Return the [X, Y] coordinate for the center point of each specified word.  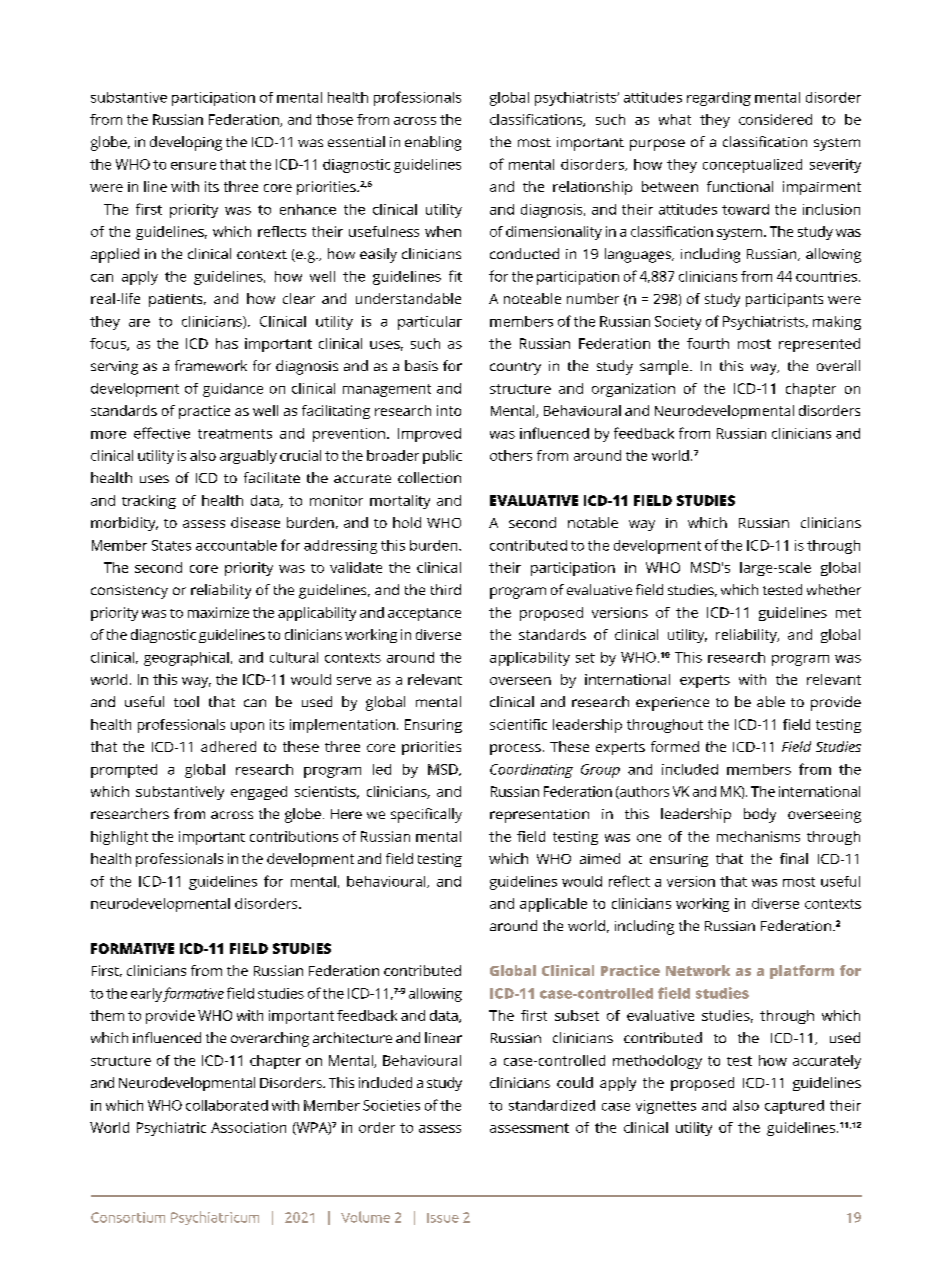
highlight [119, 838]
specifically [426, 815]
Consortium [128, 1217]
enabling [433, 143]
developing [186, 143]
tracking [149, 502]
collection [429, 477]
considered [775, 119]
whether [834, 589]
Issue [443, 1218]
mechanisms [758, 836]
